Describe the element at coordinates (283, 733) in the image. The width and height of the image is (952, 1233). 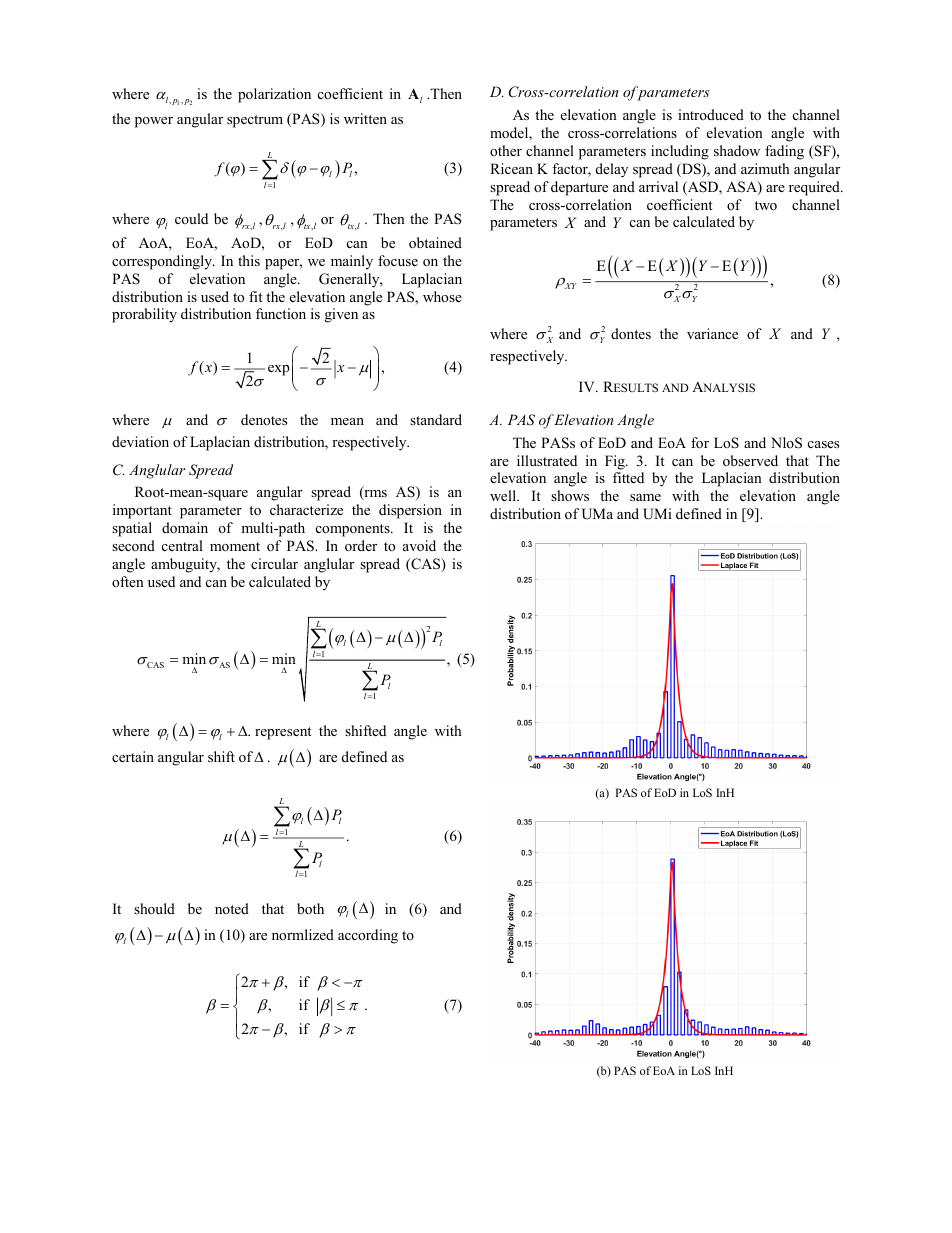
I see `represent` at that location.
